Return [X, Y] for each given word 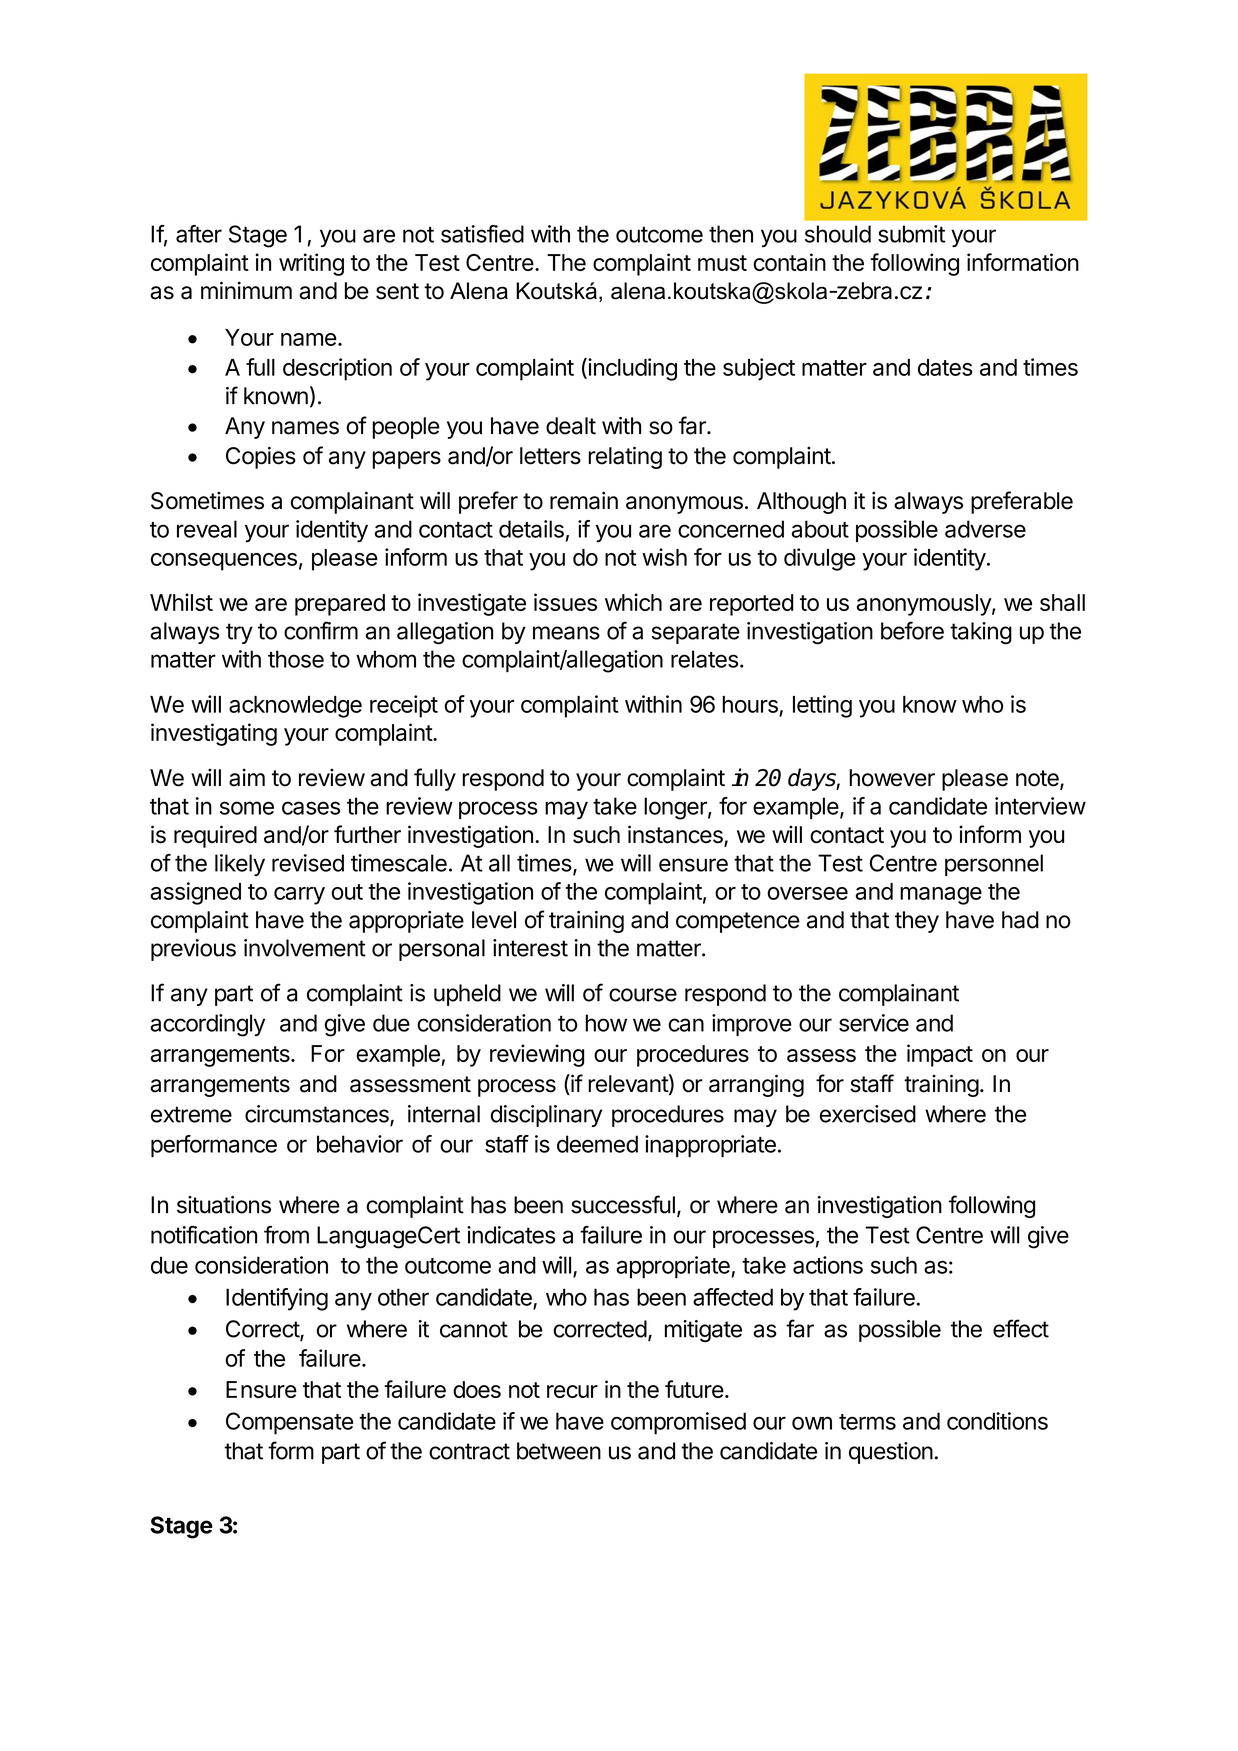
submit [911, 234]
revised [308, 863]
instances [676, 835]
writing [311, 264]
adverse [985, 529]
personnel [994, 865]
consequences [224, 562]
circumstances [318, 1115]
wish [664, 557]
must [722, 263]
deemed [597, 1144]
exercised [868, 1114]
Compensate [289, 1423]
